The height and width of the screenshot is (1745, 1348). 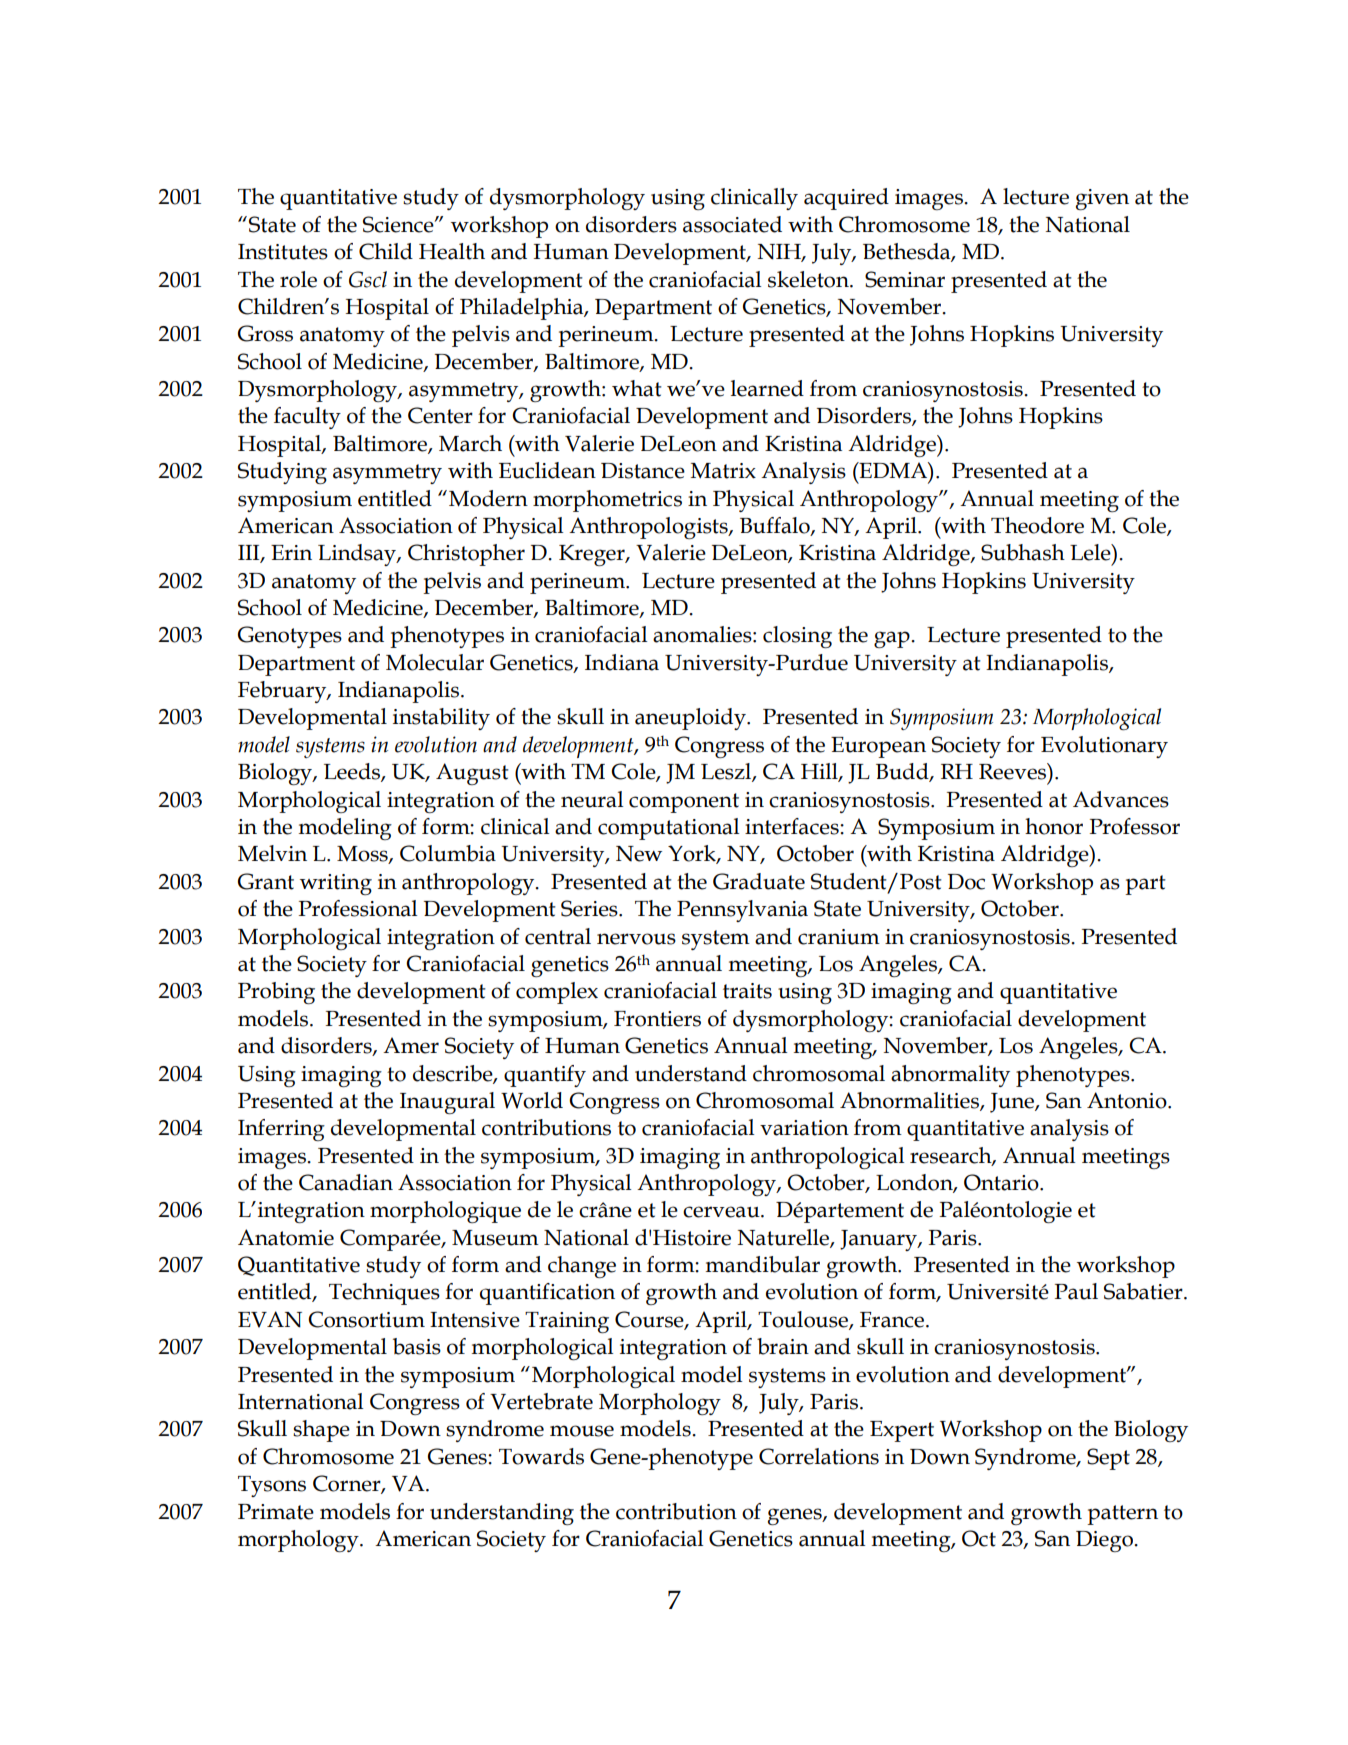 What do you see at coordinates (732, 224) in the screenshot?
I see `associated` at bounding box center [732, 224].
